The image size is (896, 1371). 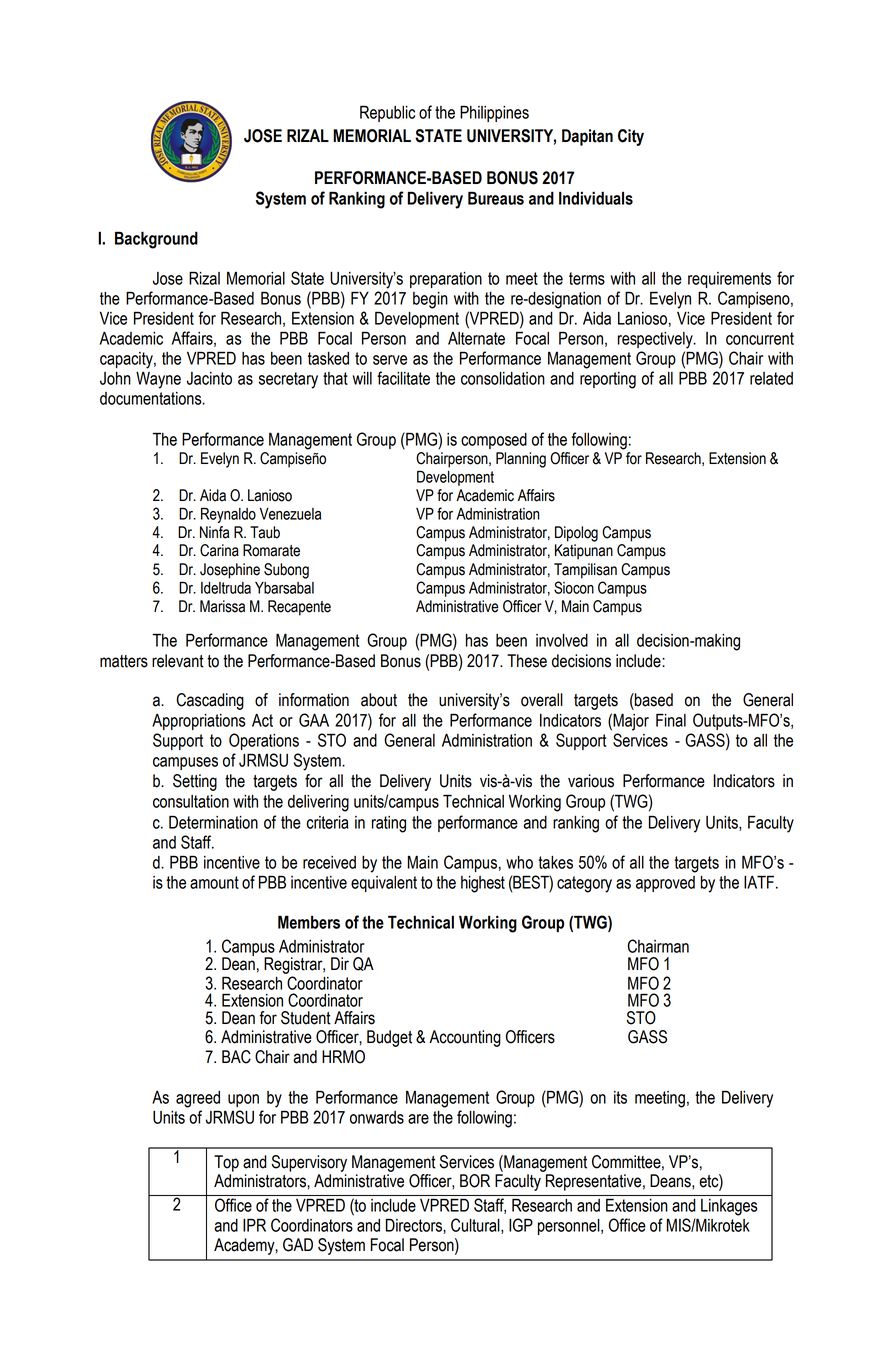 What do you see at coordinates (596, 198) in the document?
I see `Individuals` at bounding box center [596, 198].
